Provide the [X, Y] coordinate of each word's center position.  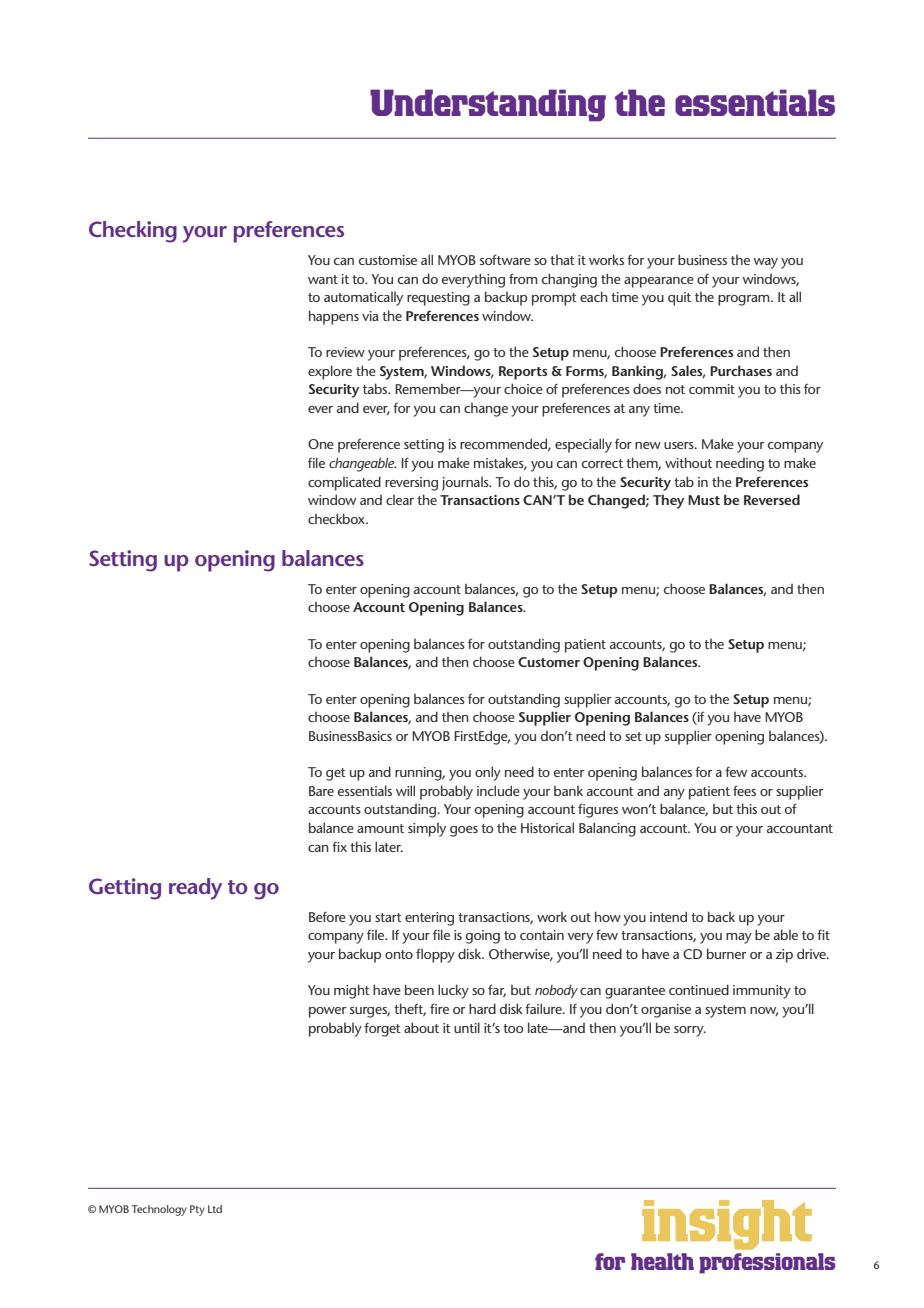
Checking [133, 232]
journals [466, 484]
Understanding [488, 105]
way [766, 263]
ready [195, 889]
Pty [197, 1210]
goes [464, 831]
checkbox [337, 518]
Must [704, 500]
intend [668, 916]
